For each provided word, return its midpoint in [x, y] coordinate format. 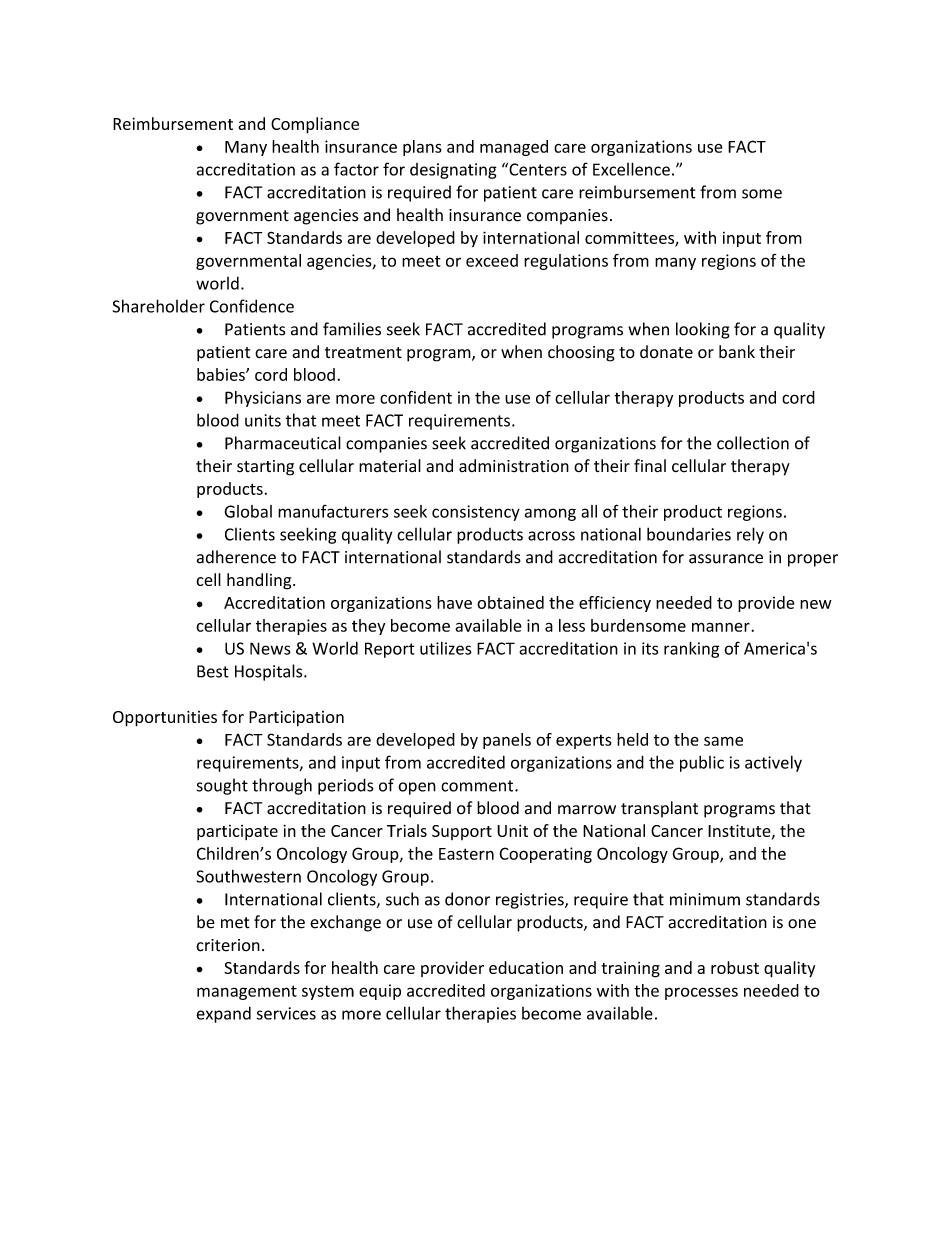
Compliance [315, 125]
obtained [510, 602]
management [247, 992]
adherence [236, 557]
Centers [537, 169]
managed [514, 148]
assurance [726, 559]
